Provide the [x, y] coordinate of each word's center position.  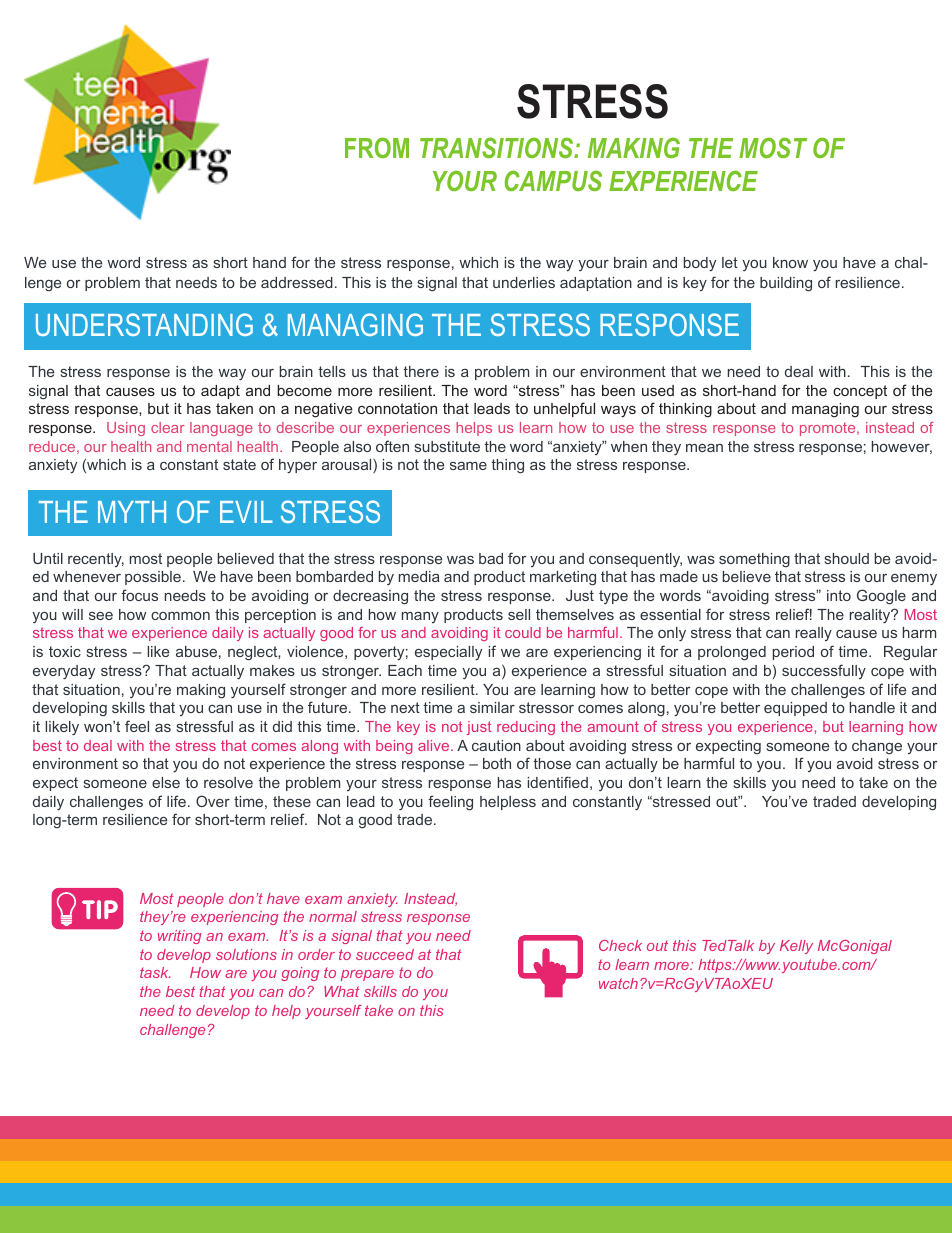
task [155, 972]
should [847, 558]
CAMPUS [553, 180]
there [421, 371]
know [790, 262]
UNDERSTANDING [144, 324]
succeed [385, 954]
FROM [377, 147]
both [497, 763]
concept [860, 392]
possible [153, 578]
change [877, 747]
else [166, 782]
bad [491, 558]
